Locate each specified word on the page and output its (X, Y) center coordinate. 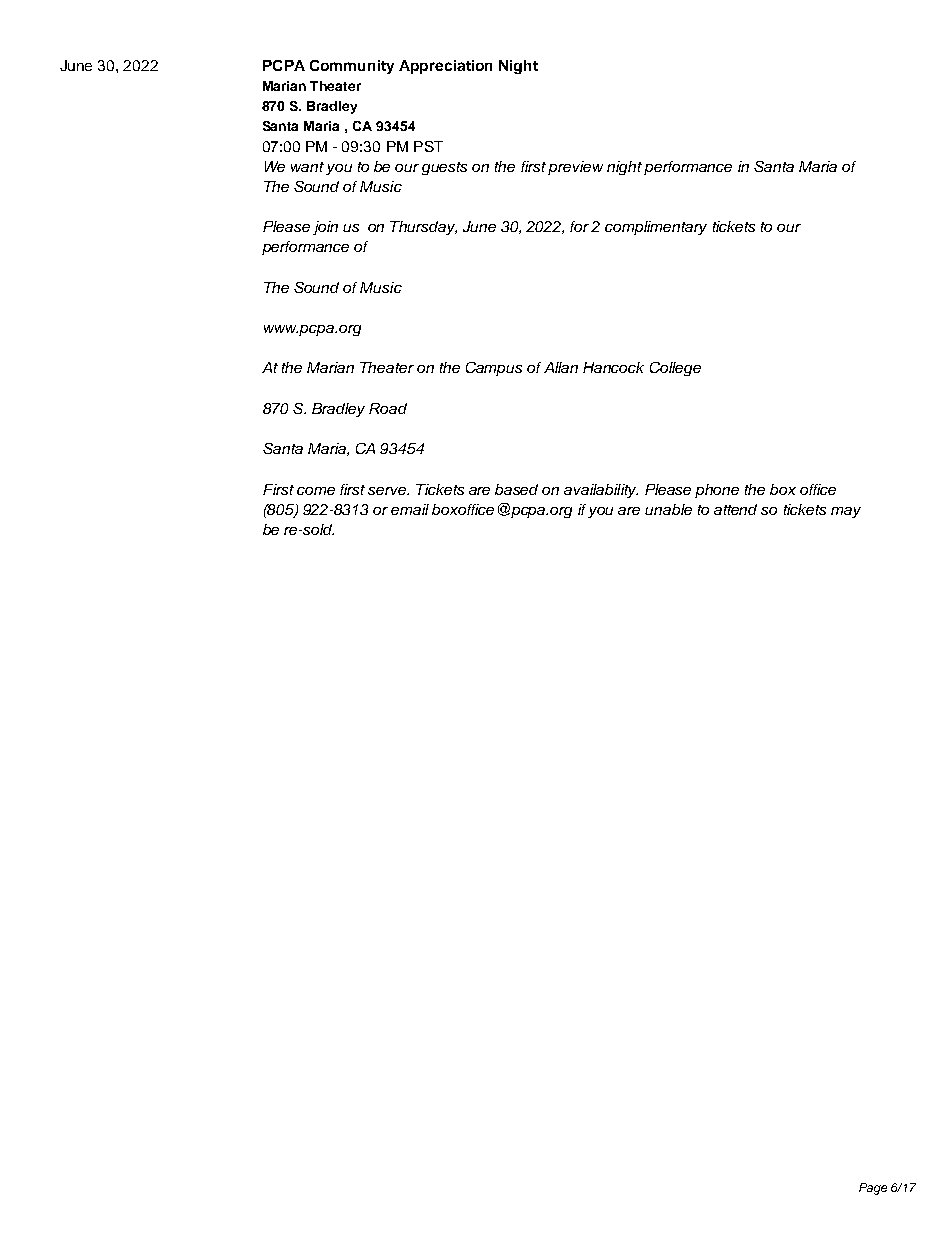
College (675, 369)
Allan (561, 367)
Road (388, 408)
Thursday (423, 228)
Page (873, 1189)
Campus (494, 369)
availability (601, 491)
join (325, 228)
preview (575, 168)
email (410, 509)
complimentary (656, 228)
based (516, 489)
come (316, 491)
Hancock (613, 367)
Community (352, 67)
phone (717, 491)
